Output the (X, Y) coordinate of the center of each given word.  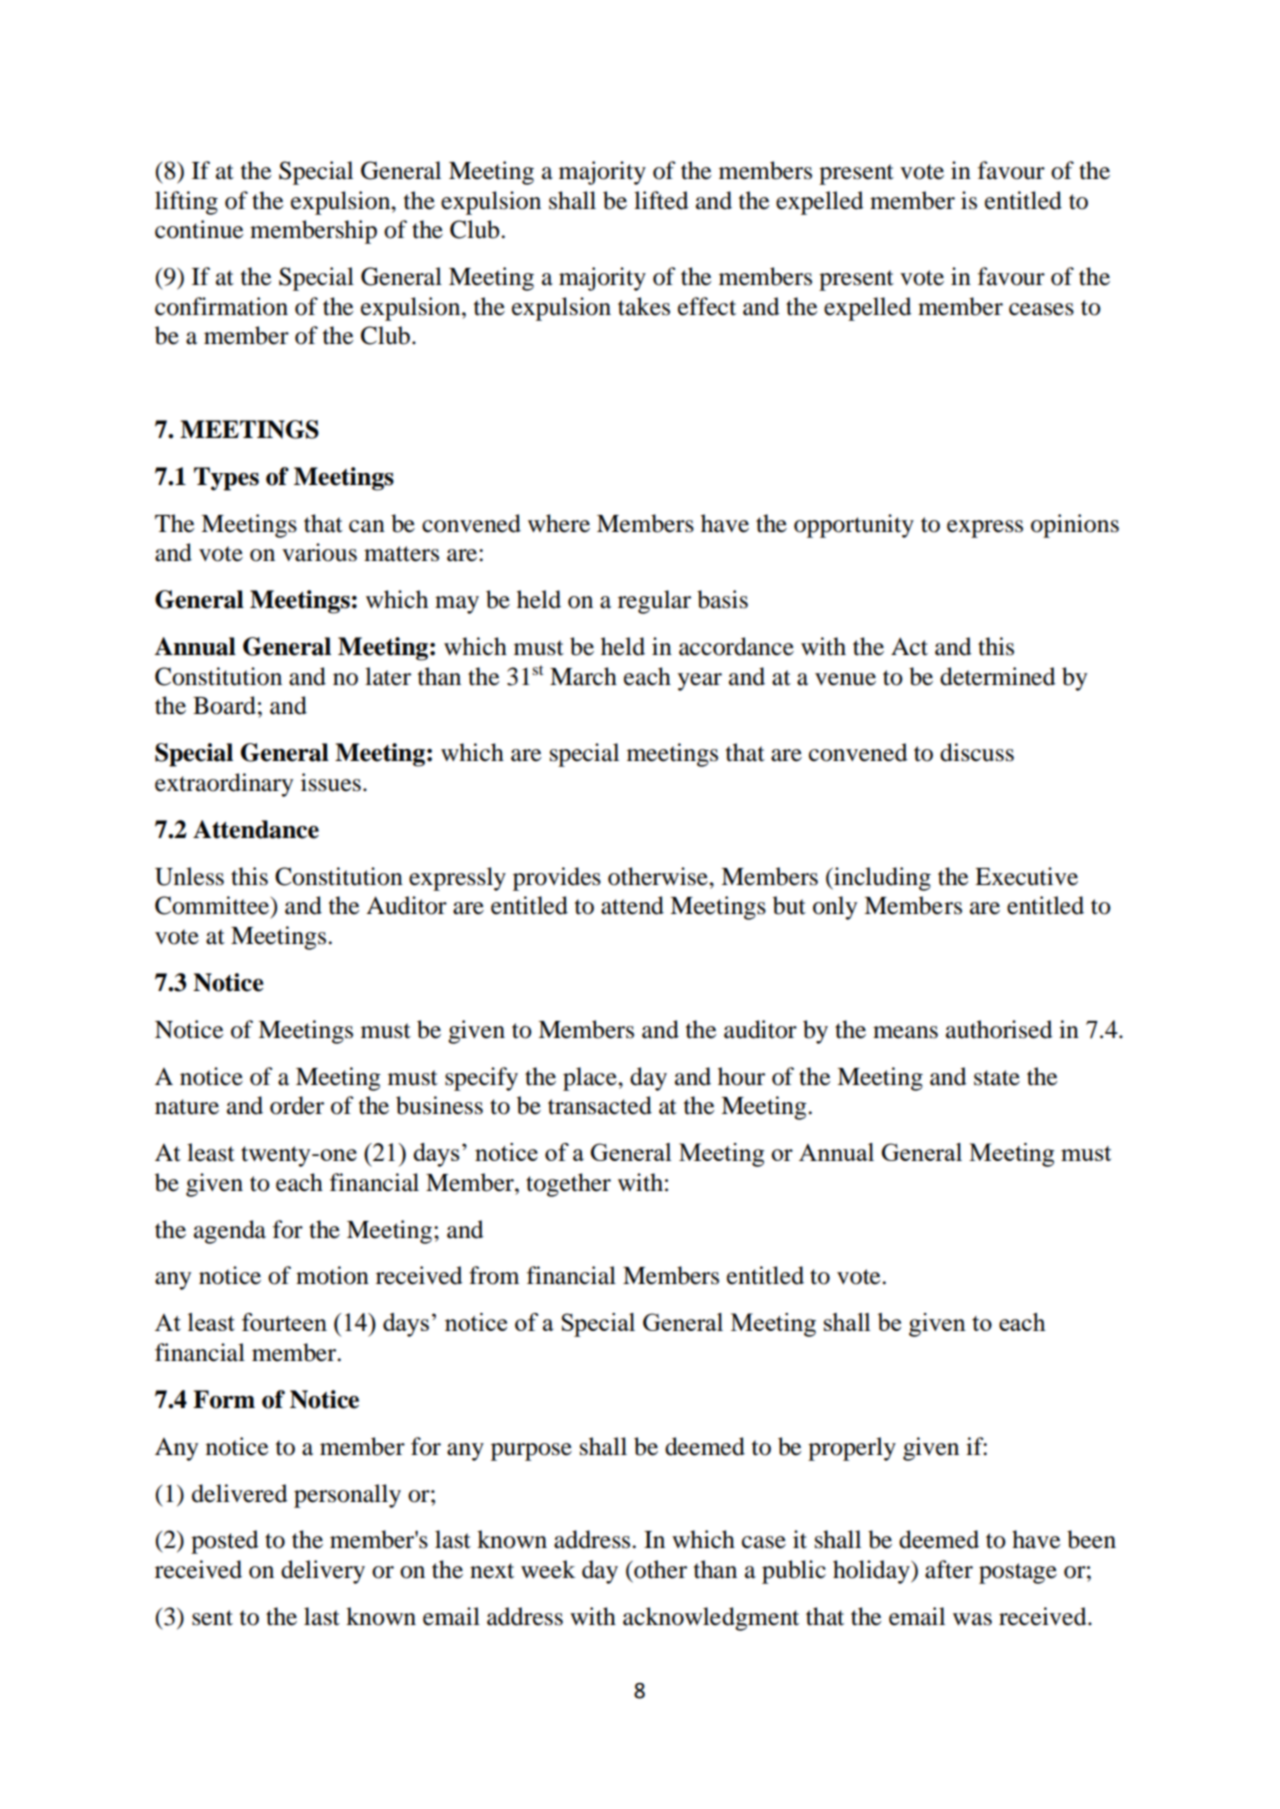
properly (852, 1449)
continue (199, 229)
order (297, 1105)
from (494, 1275)
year (700, 682)
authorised (999, 1029)
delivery (323, 1572)
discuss (977, 752)
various (319, 552)
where (559, 523)
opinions (1075, 526)
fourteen (284, 1322)
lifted (661, 200)
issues (331, 782)
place (591, 1079)
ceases (1041, 309)
